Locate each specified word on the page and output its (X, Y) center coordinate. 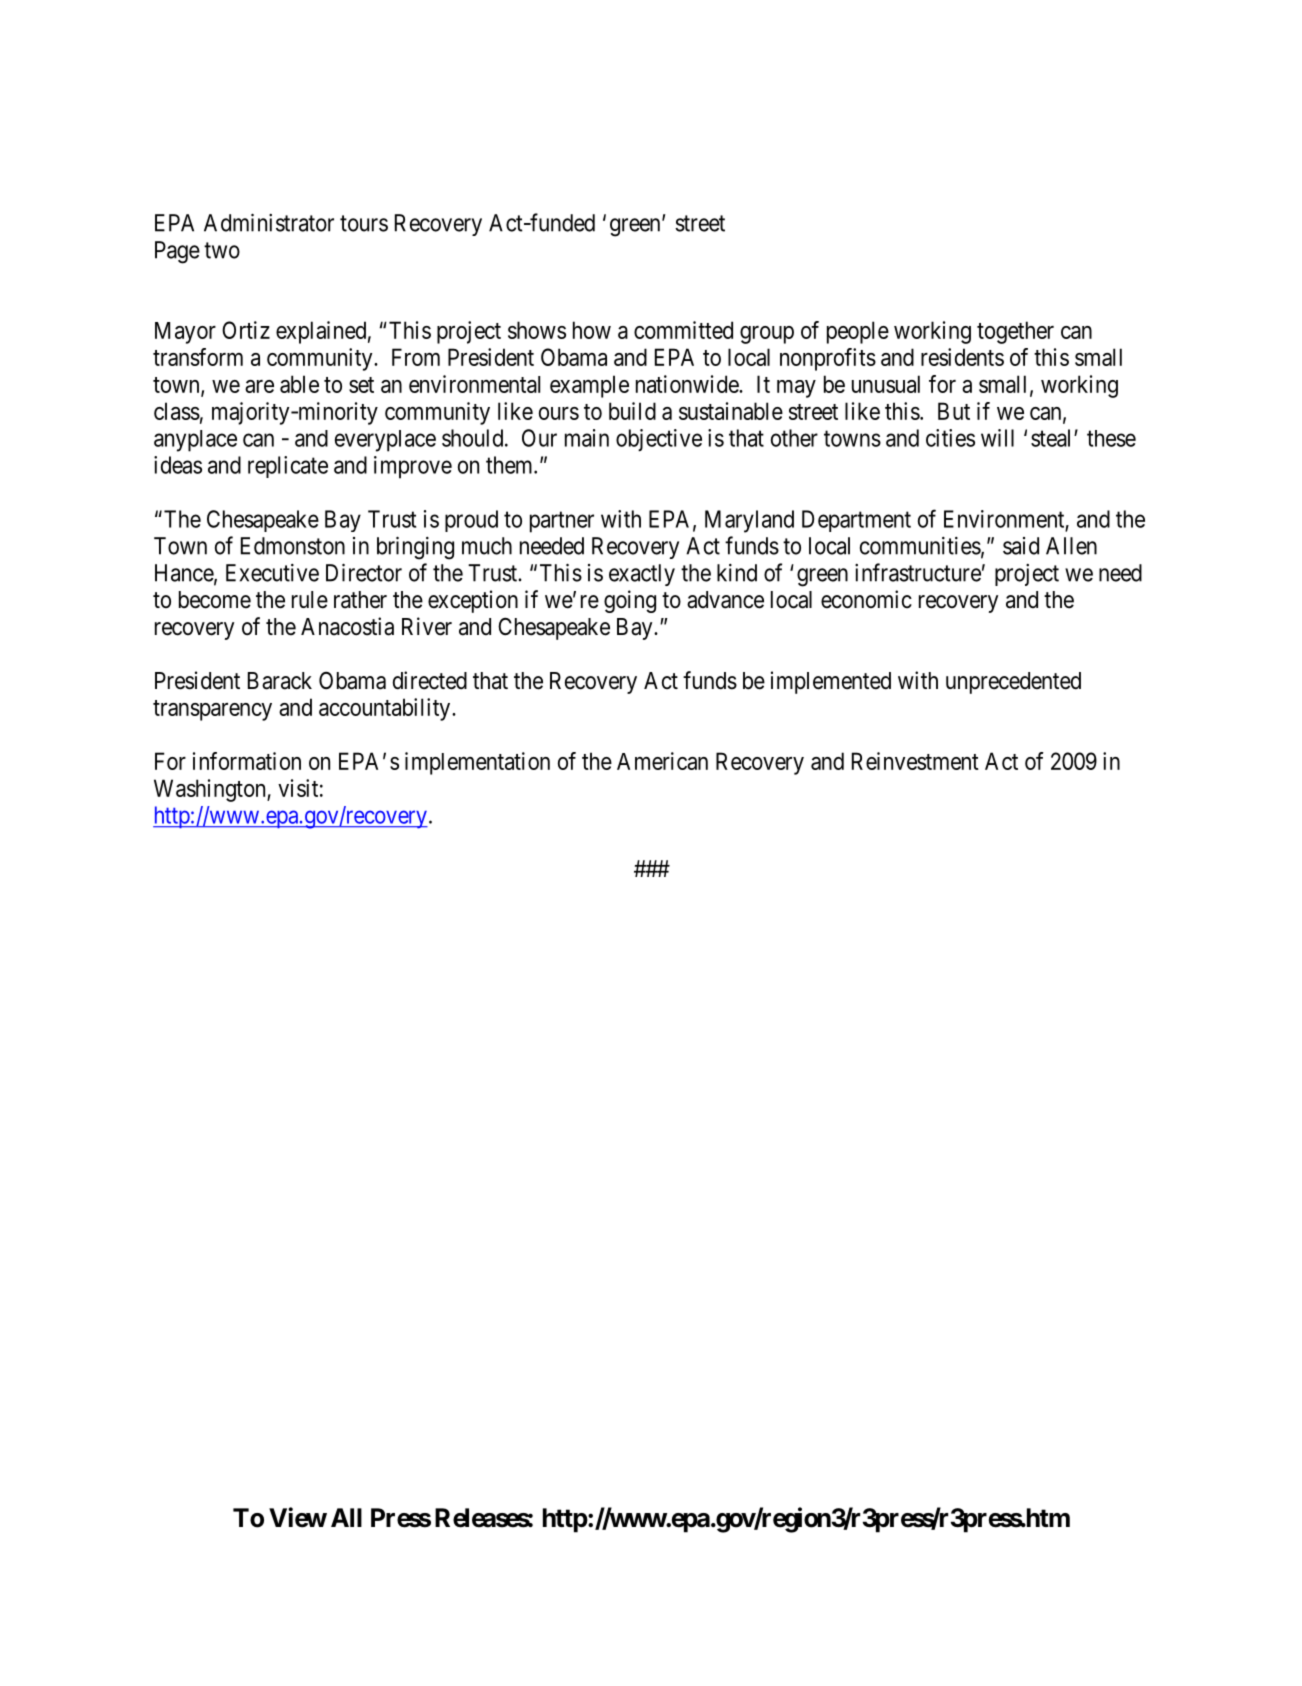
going (630, 601)
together (1015, 332)
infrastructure (918, 572)
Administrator (269, 222)
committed (683, 330)
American (662, 761)
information (247, 761)
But (954, 411)
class (177, 411)
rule (310, 600)
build (632, 411)
